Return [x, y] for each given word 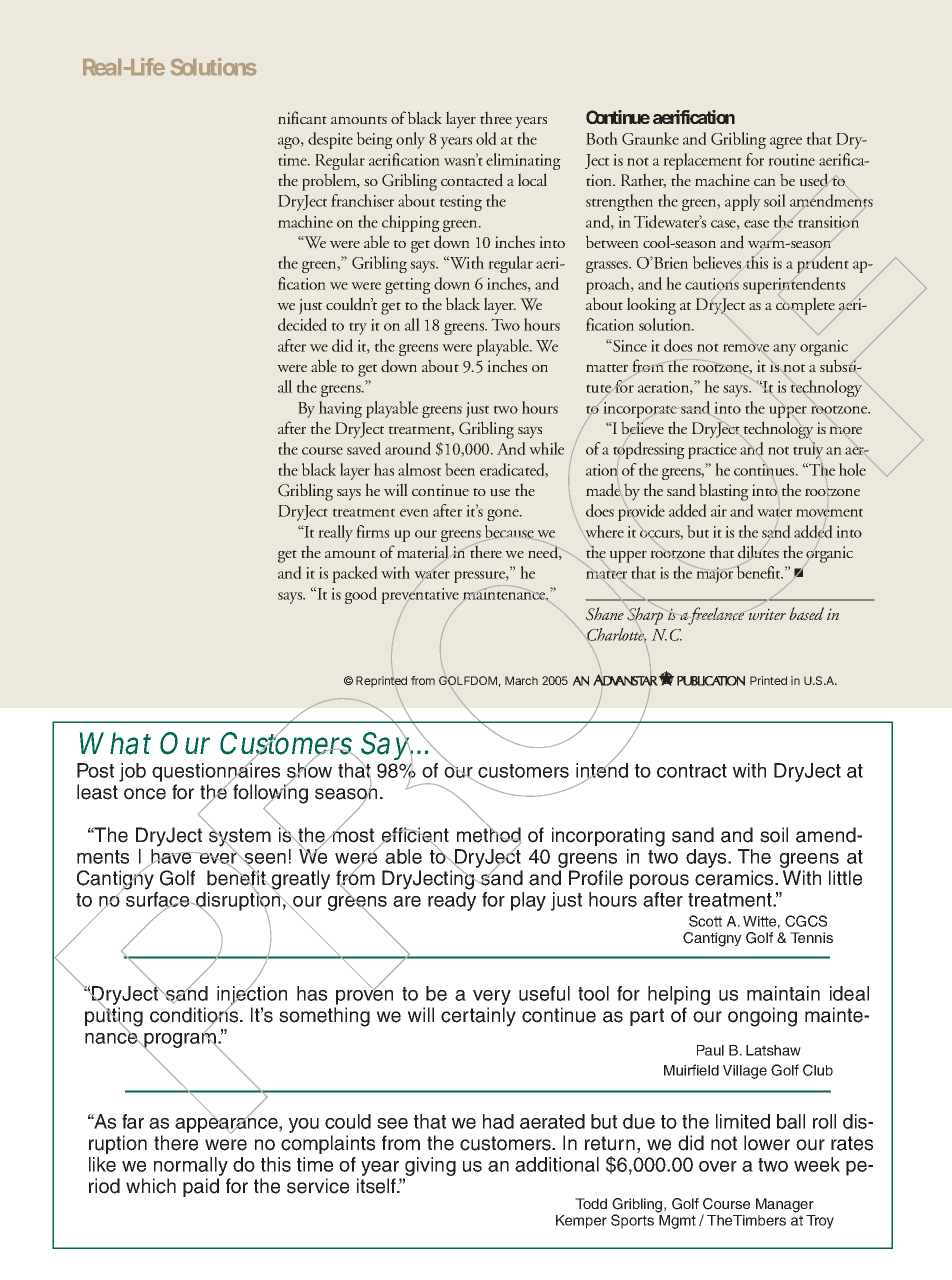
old [486, 138]
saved [364, 448]
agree [786, 143]
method [489, 835]
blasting [724, 492]
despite [330, 140]
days [707, 858]
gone [504, 515]
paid [201, 1187]
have [171, 857]
